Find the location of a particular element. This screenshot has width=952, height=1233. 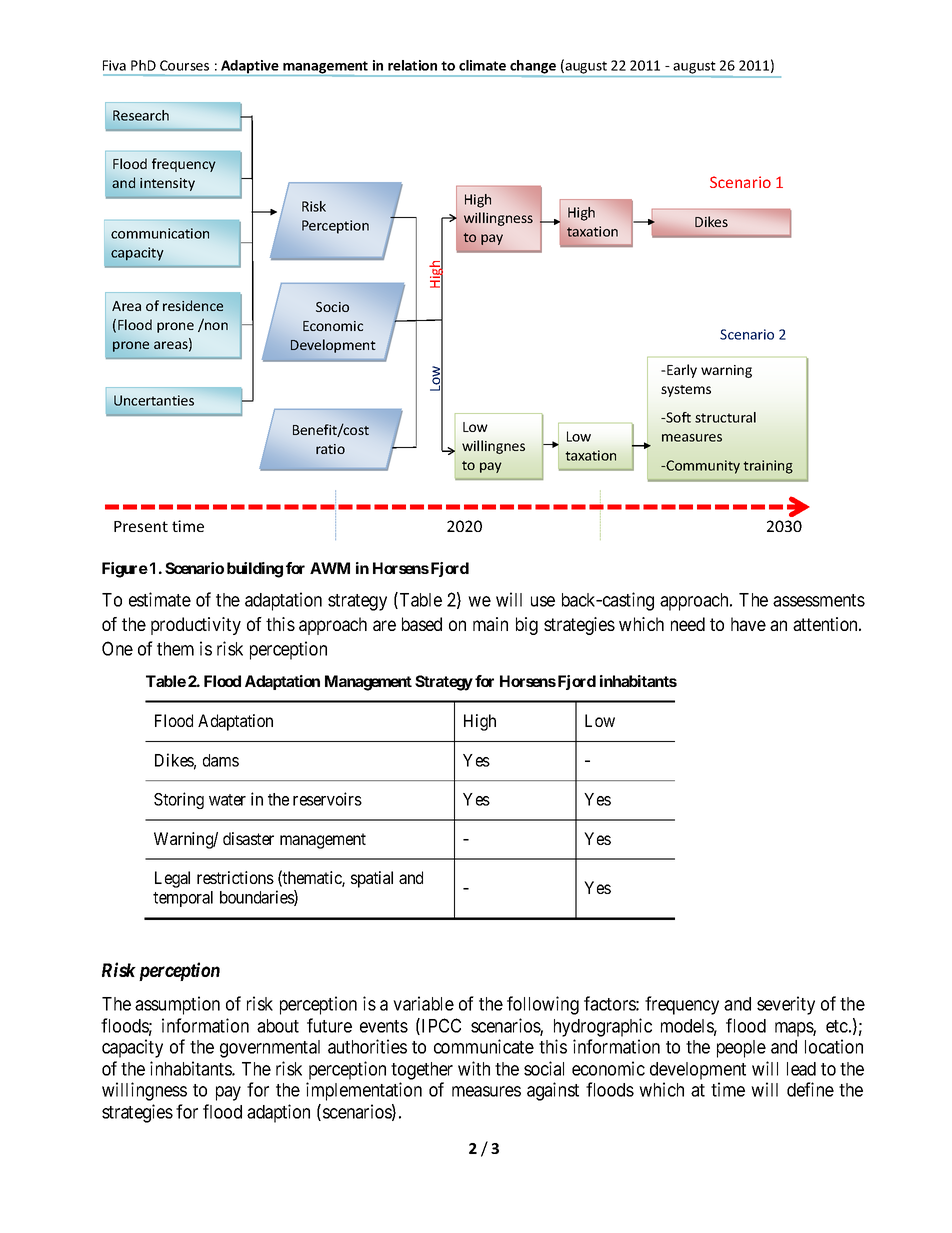

disaster is located at coordinates (248, 838).
